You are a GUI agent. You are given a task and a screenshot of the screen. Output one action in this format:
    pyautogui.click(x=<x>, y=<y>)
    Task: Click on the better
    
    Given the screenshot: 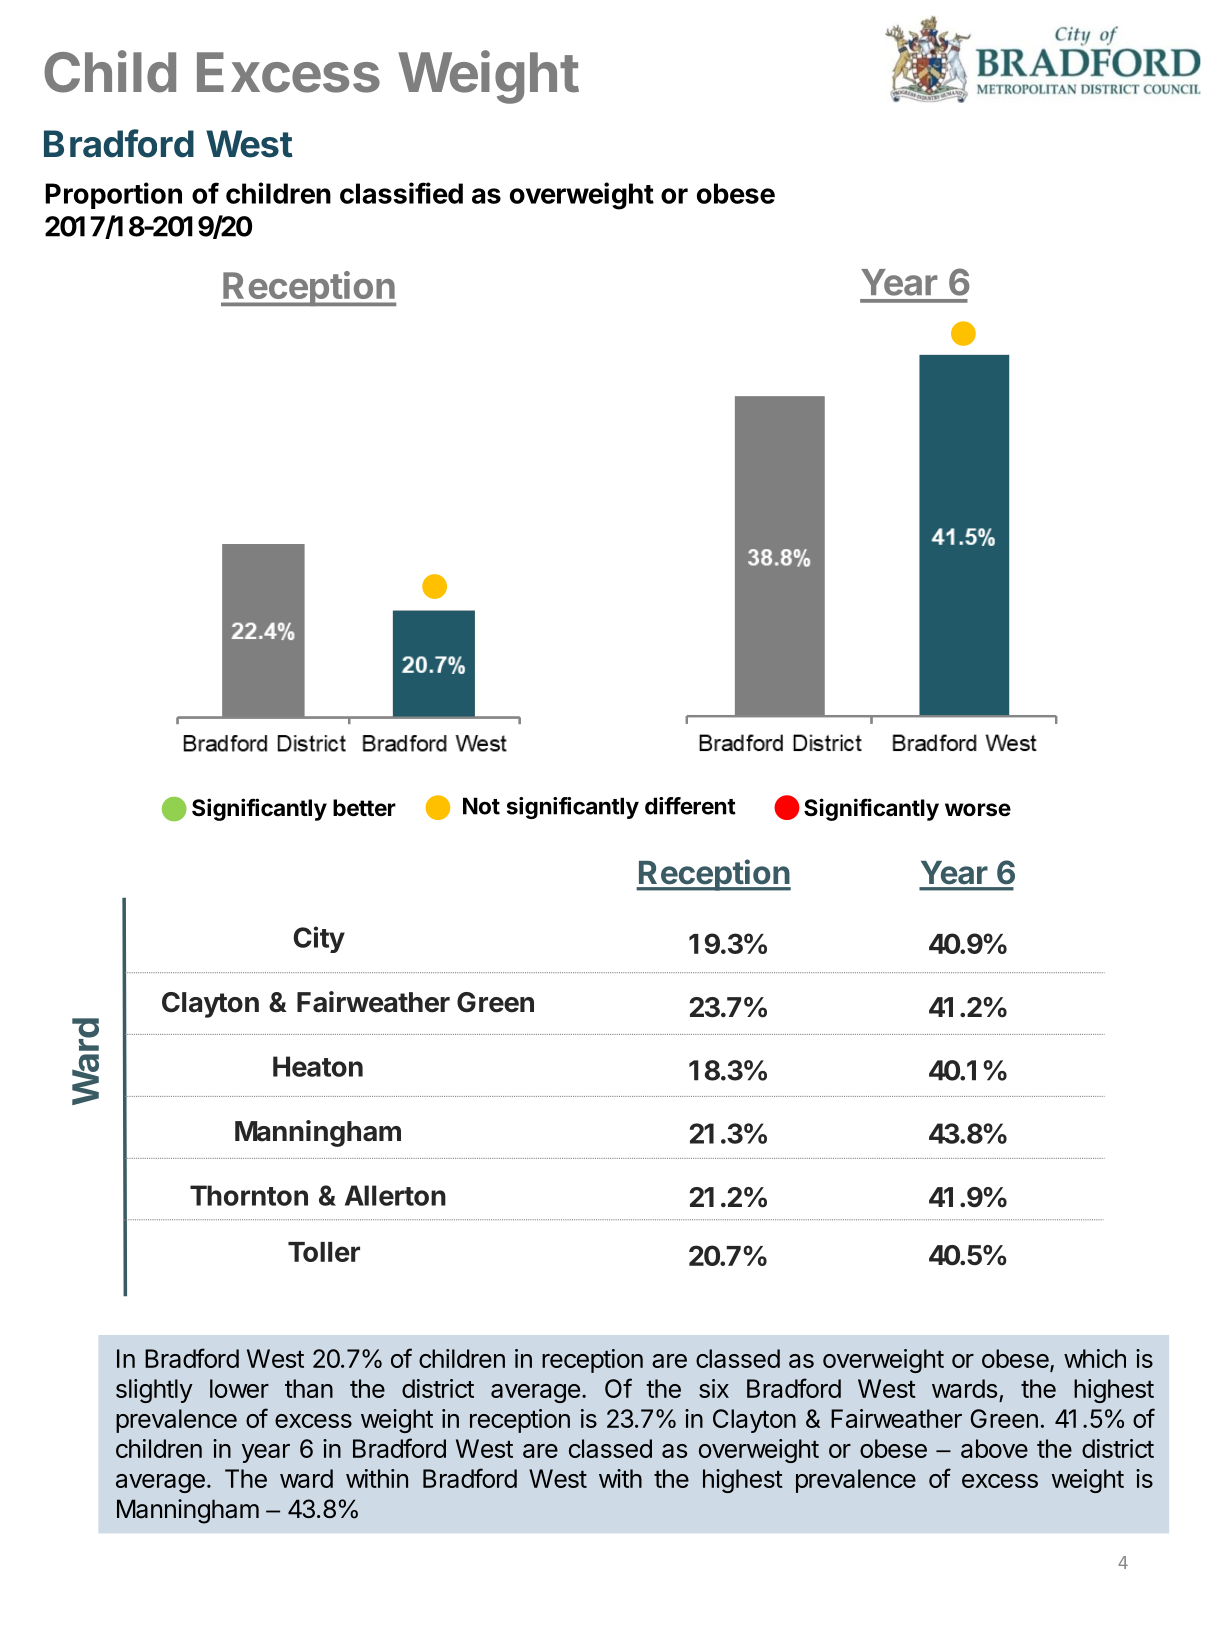 What is the action you would take?
    pyautogui.click(x=364, y=808)
